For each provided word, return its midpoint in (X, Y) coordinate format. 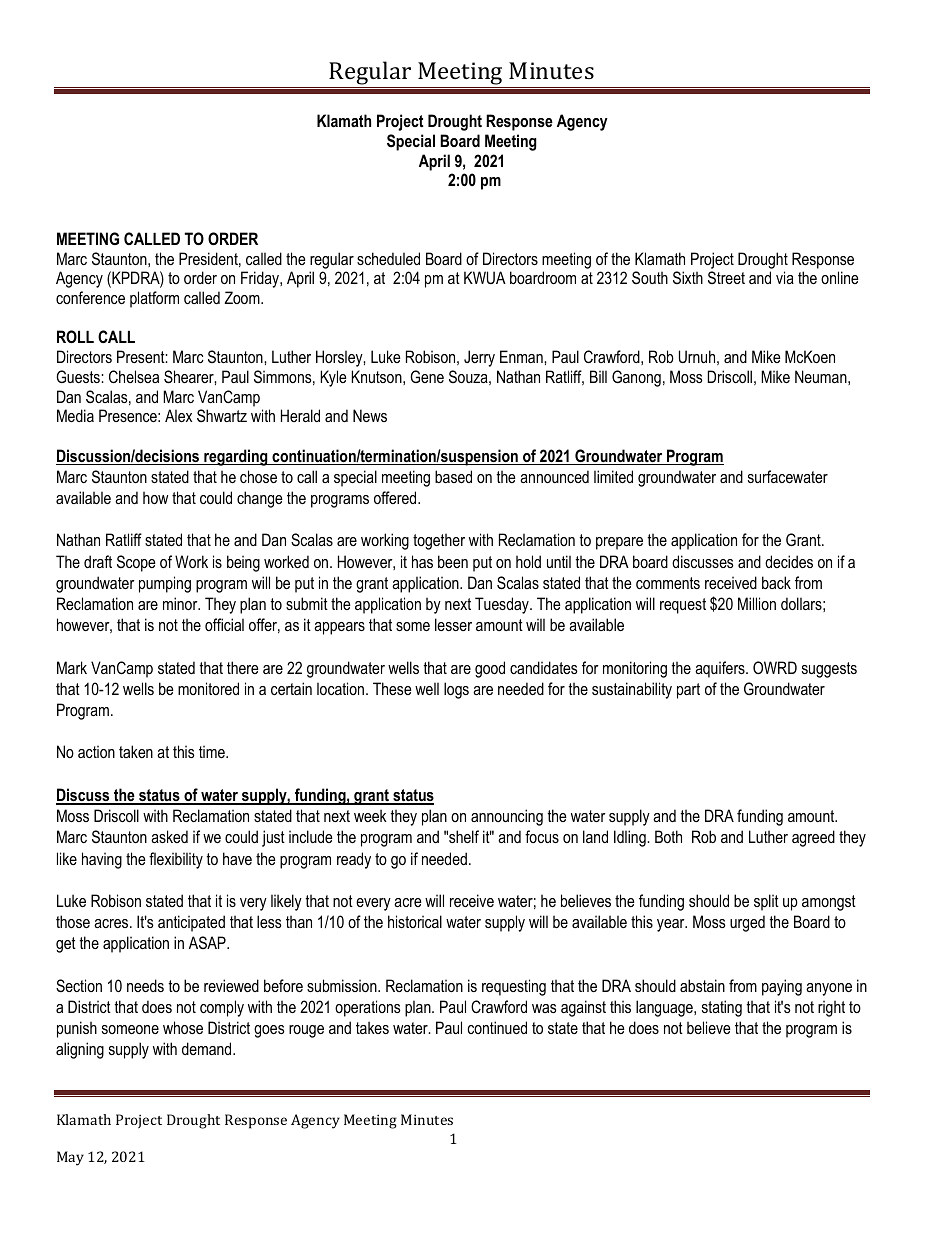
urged (747, 923)
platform (154, 299)
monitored (208, 688)
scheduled (388, 258)
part (688, 691)
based (453, 476)
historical (415, 921)
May (70, 1158)
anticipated (191, 923)
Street (726, 277)
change (260, 499)
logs (456, 690)
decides (789, 561)
